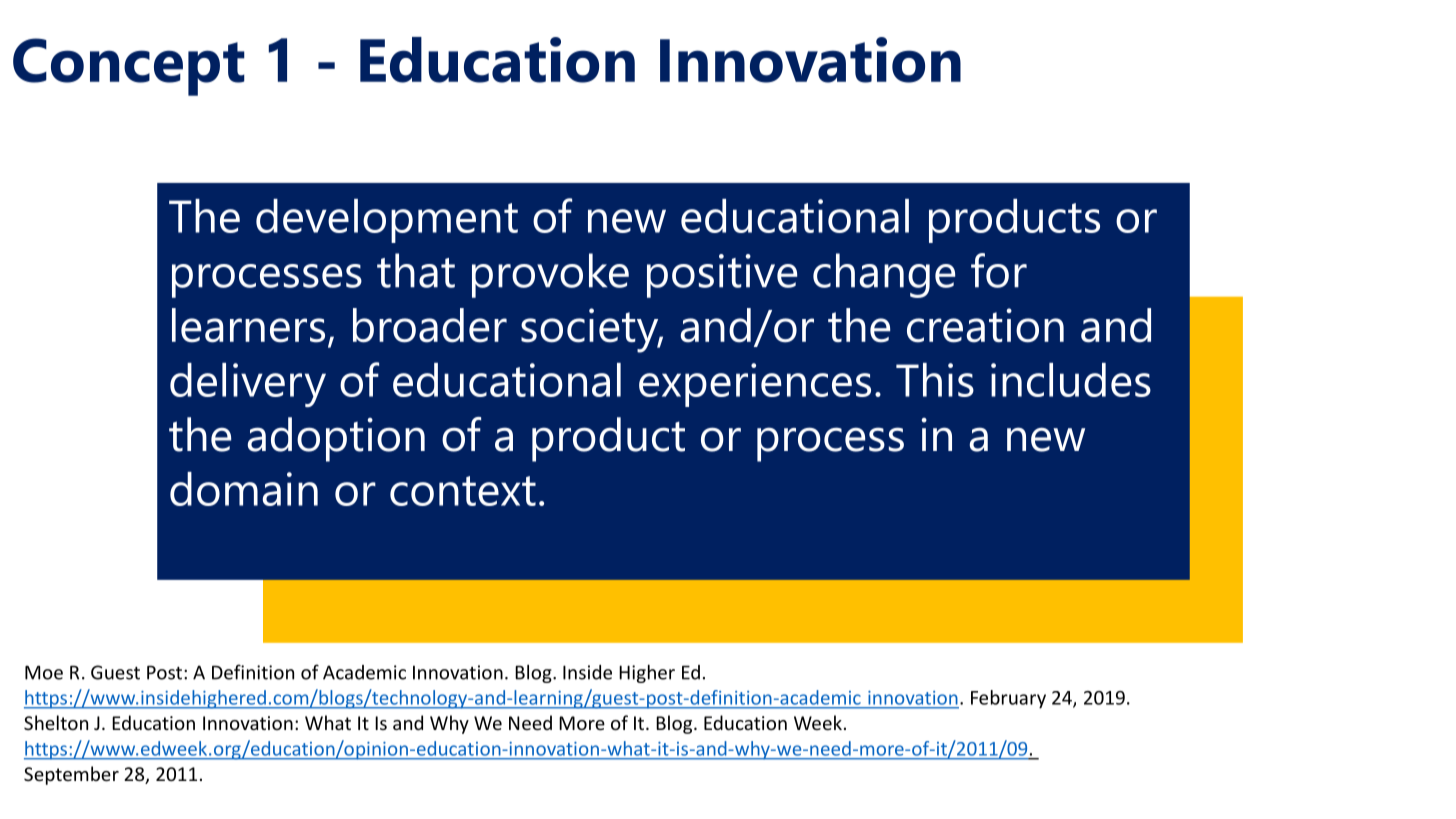  I want to click on domain, so click(244, 489).
